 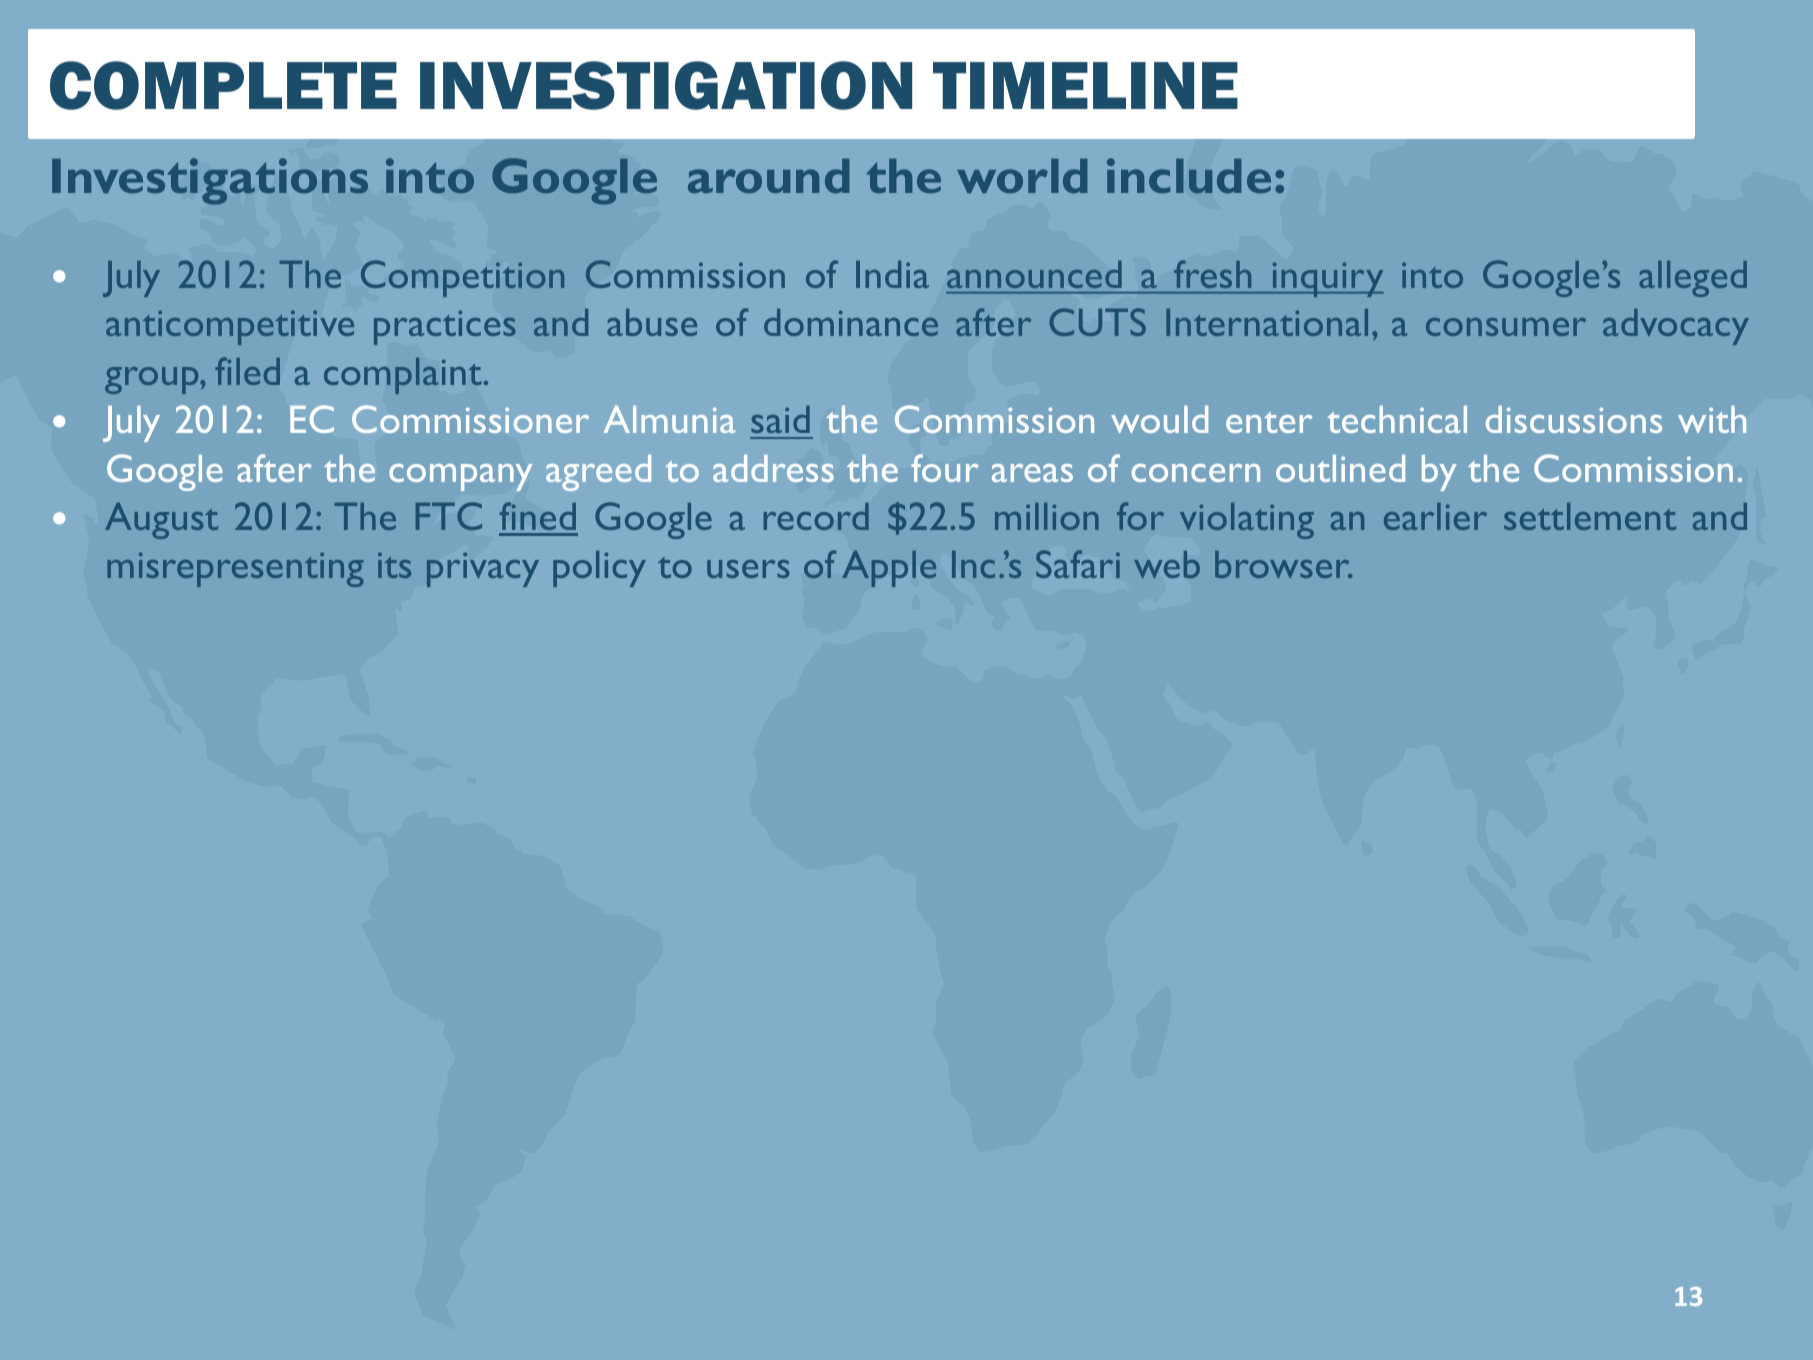 What do you see at coordinates (1189, 175) in the document?
I see `include` at bounding box center [1189, 175].
